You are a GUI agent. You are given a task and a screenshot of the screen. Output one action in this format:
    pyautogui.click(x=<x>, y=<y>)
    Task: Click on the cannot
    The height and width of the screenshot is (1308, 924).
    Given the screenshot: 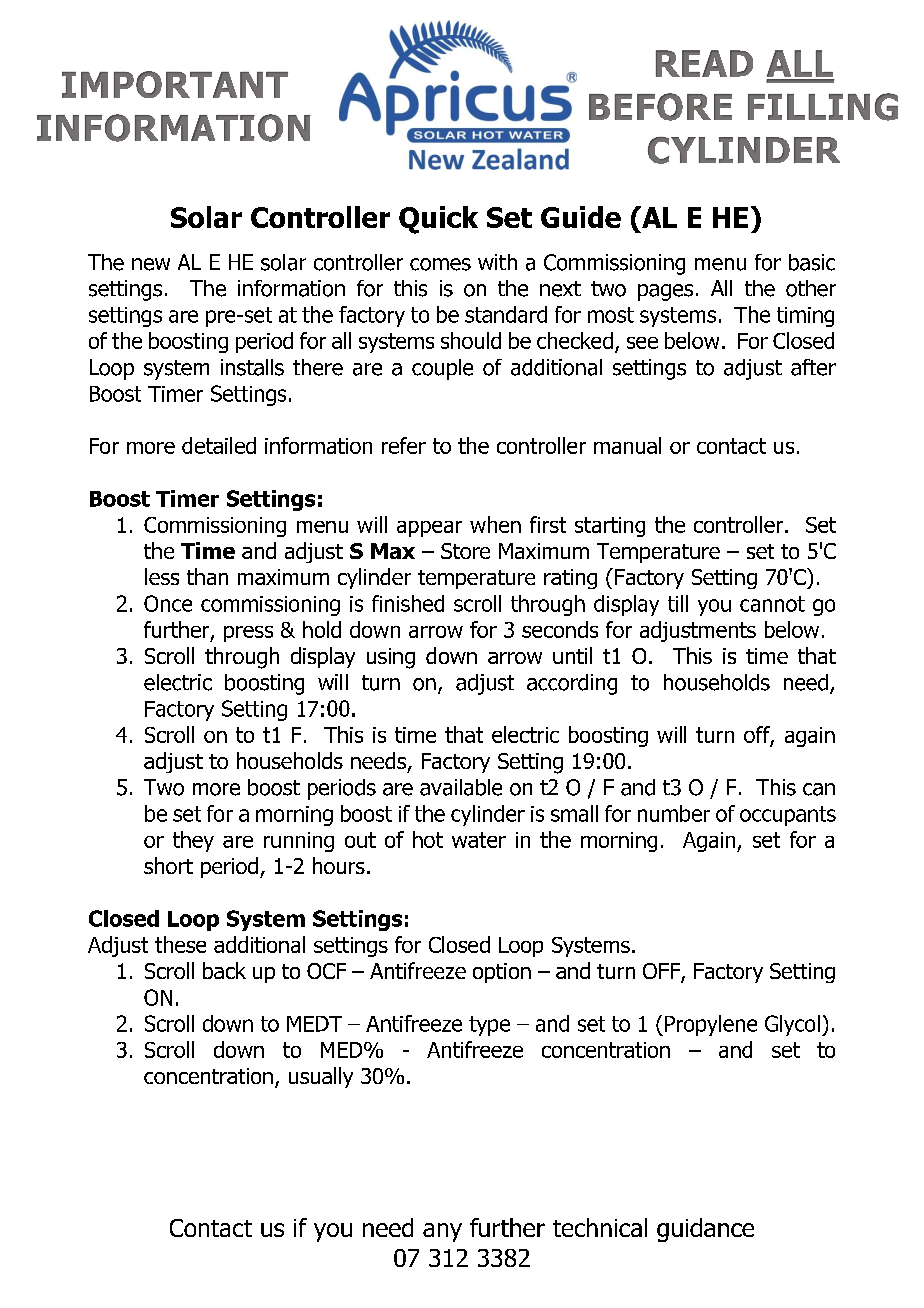 What is the action you would take?
    pyautogui.click(x=772, y=604)
